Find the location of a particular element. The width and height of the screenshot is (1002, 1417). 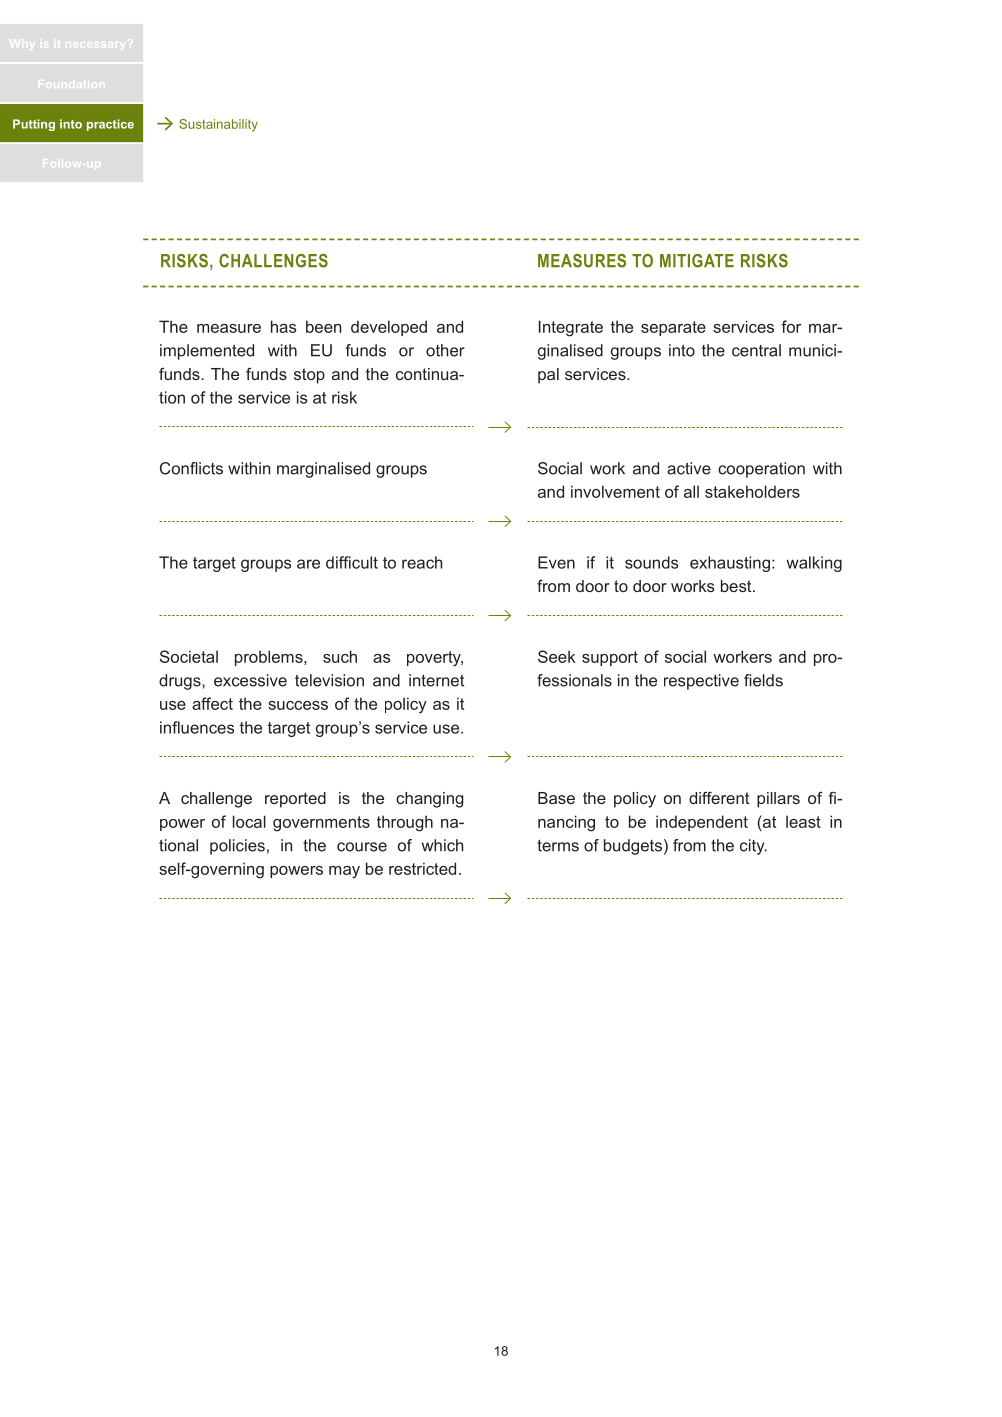

central is located at coordinates (756, 350).
